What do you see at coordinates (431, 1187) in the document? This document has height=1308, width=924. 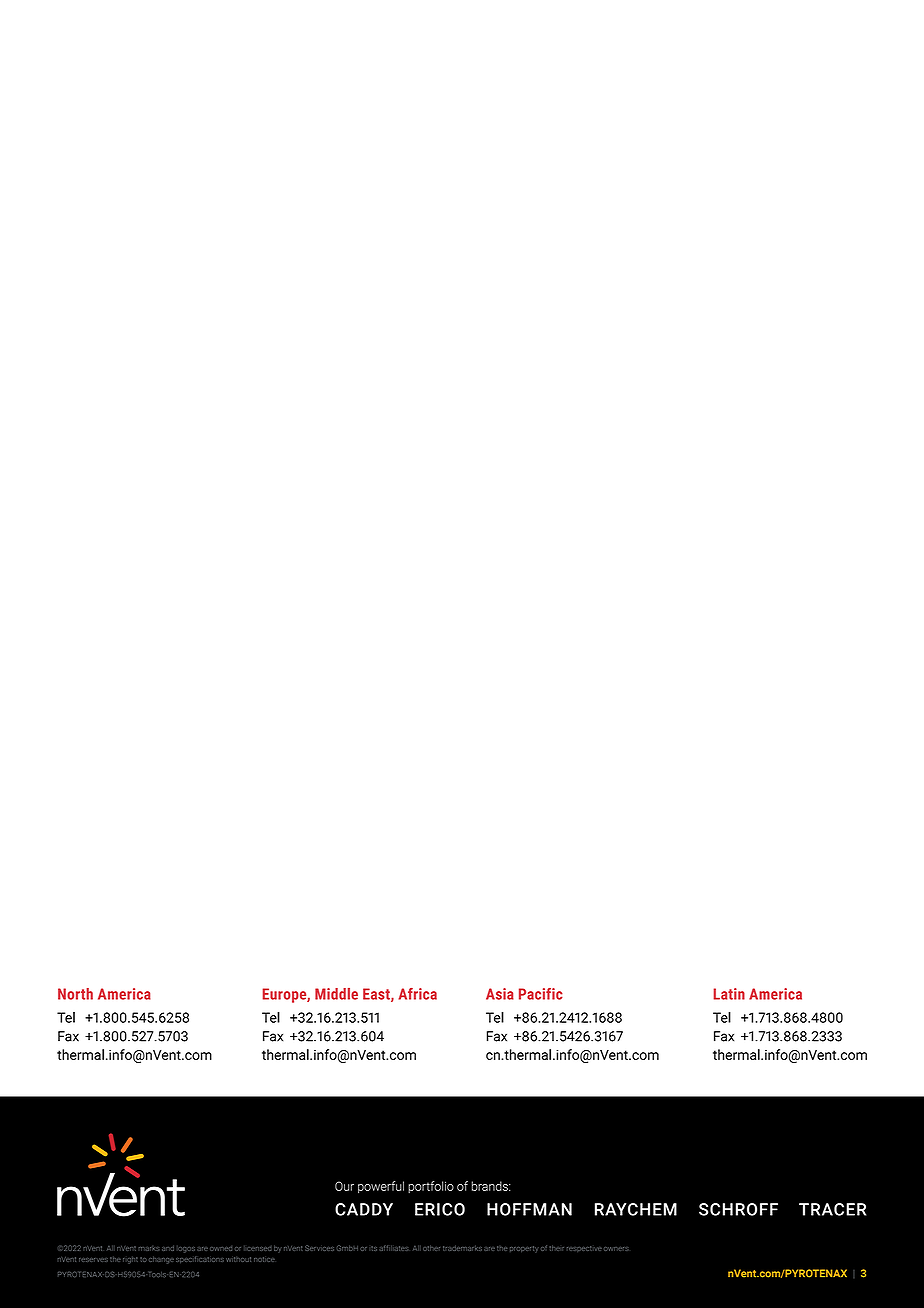 I see `portfolio` at bounding box center [431, 1187].
